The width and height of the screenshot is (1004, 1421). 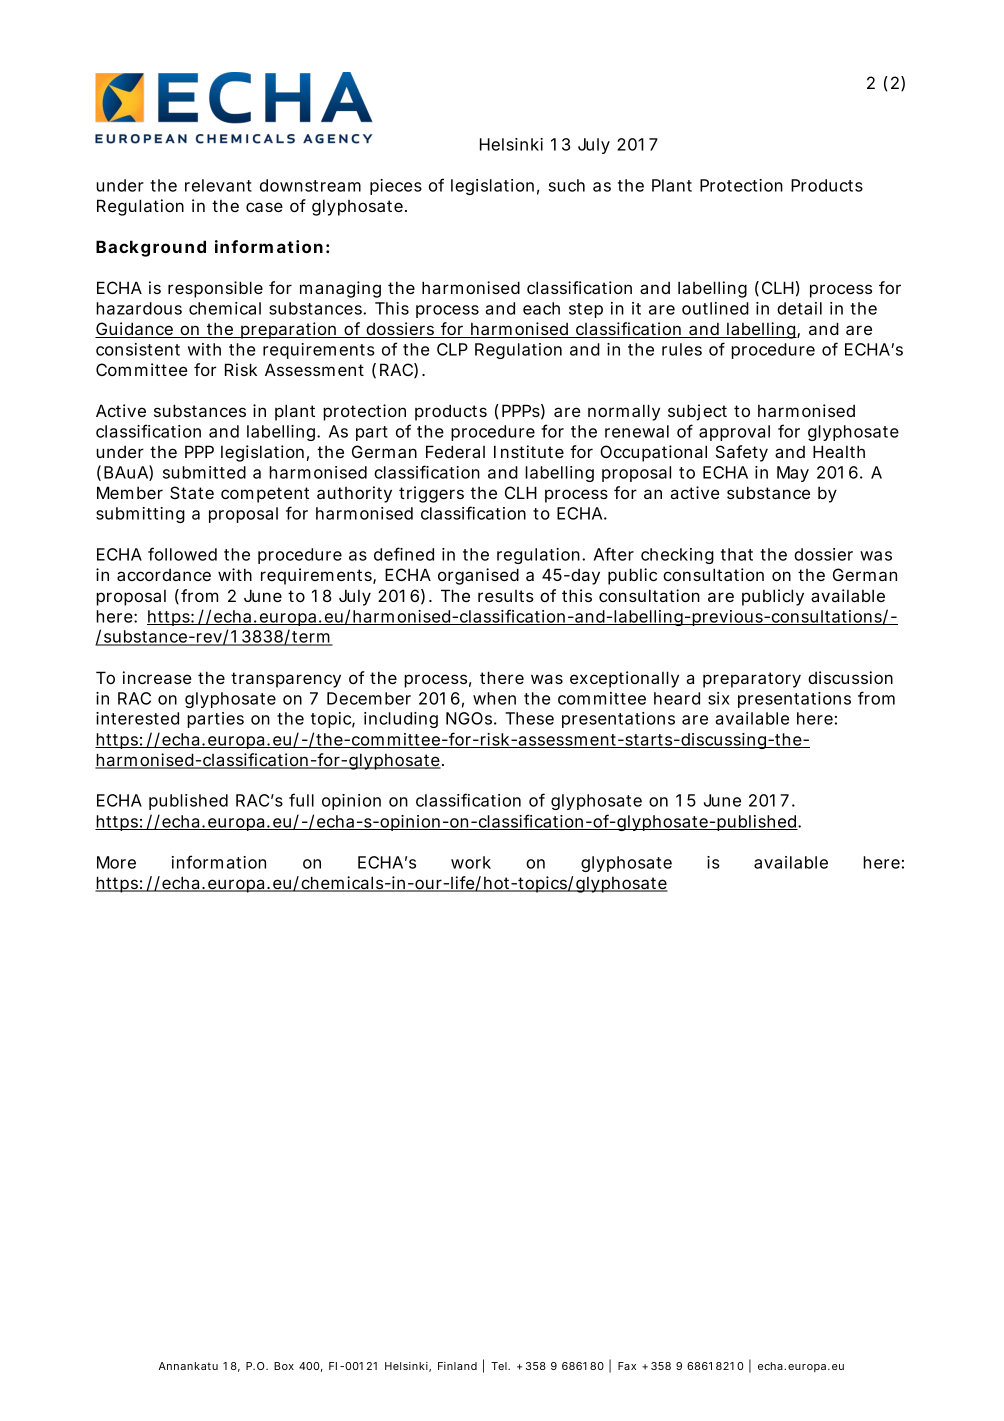 What do you see at coordinates (567, 185) in the screenshot?
I see `such` at bounding box center [567, 185].
